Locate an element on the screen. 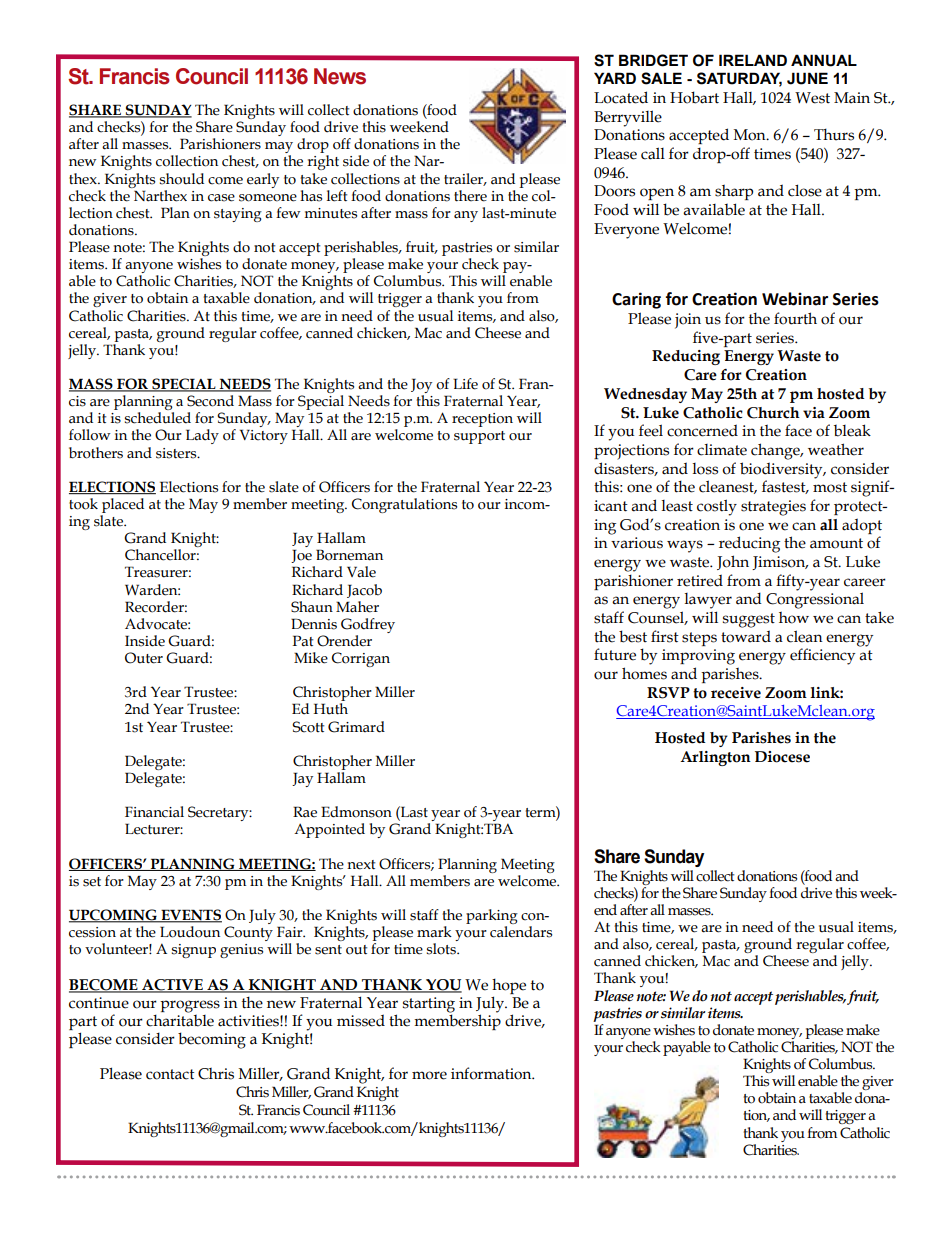 The height and width of the screenshot is (1233, 952). fourth is located at coordinates (795, 318).
